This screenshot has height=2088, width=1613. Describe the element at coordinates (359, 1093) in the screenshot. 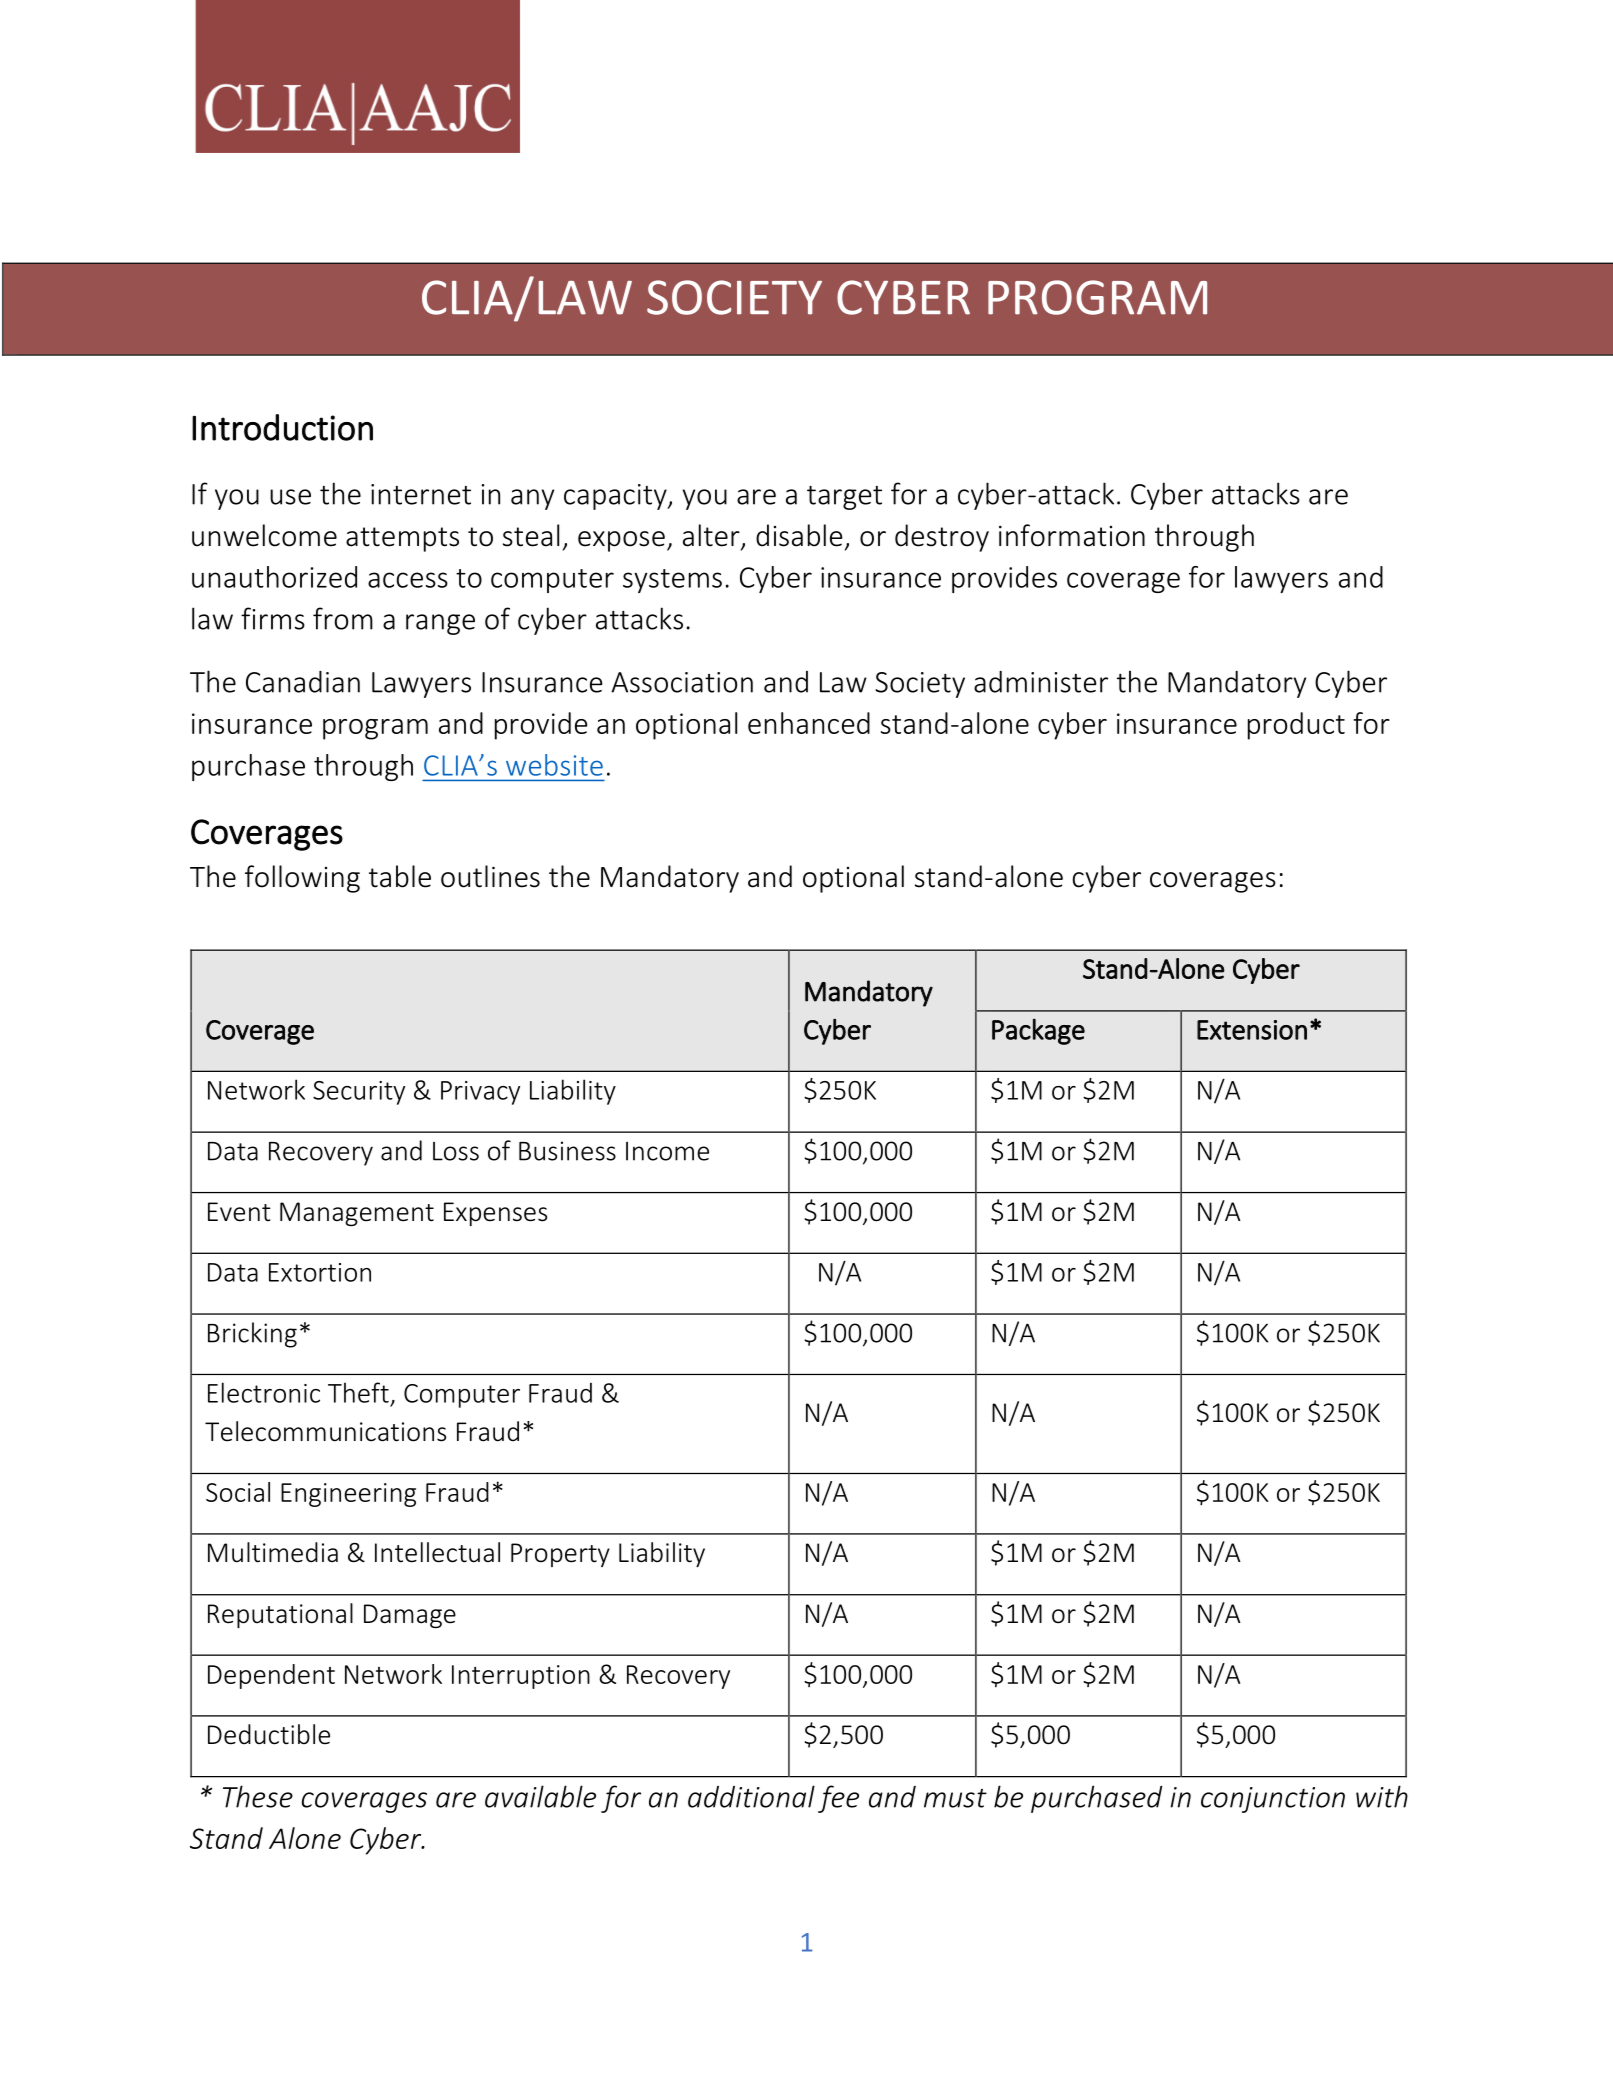

I see `Security` at that location.
